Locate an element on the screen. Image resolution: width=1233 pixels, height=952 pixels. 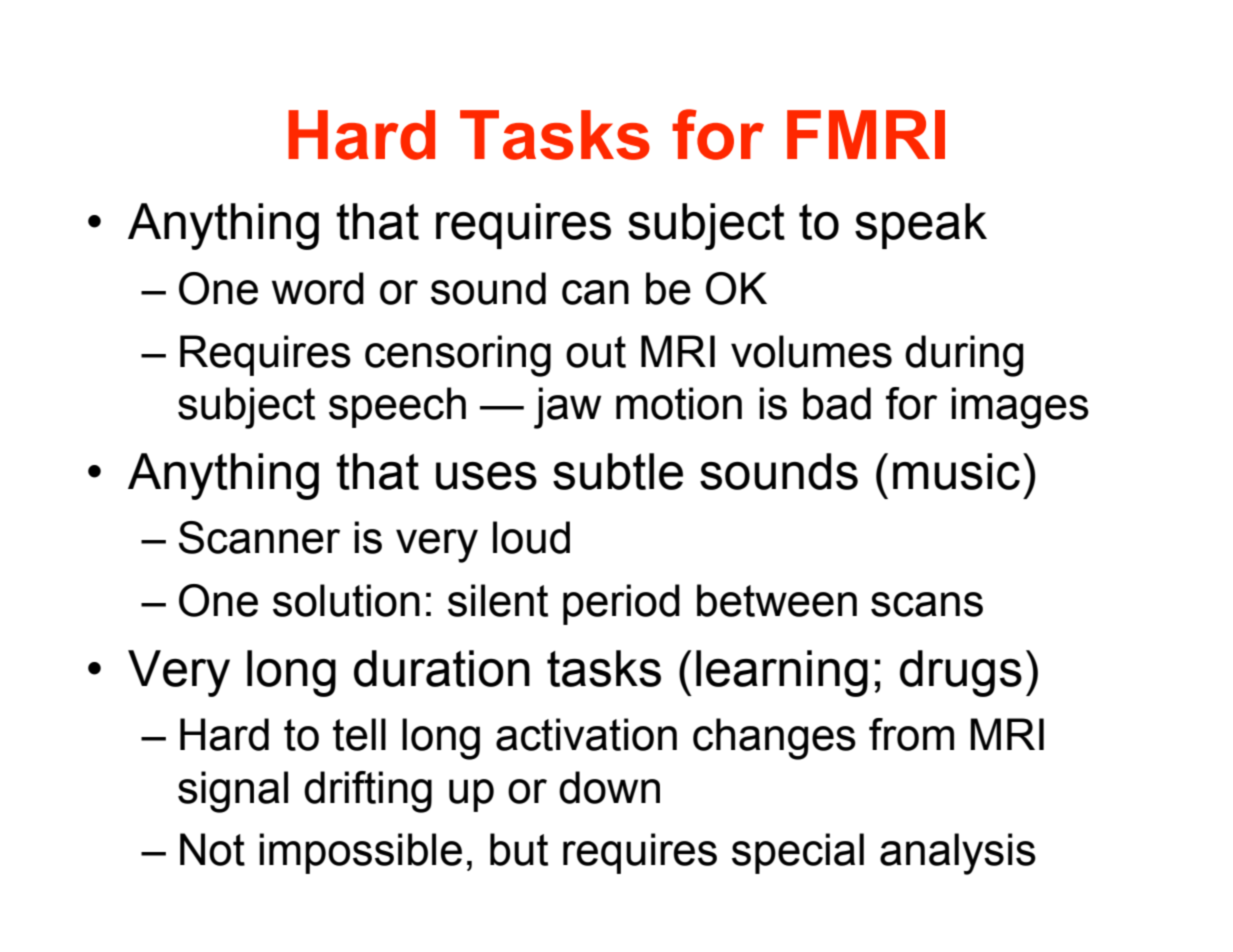
out is located at coordinates (596, 352).
